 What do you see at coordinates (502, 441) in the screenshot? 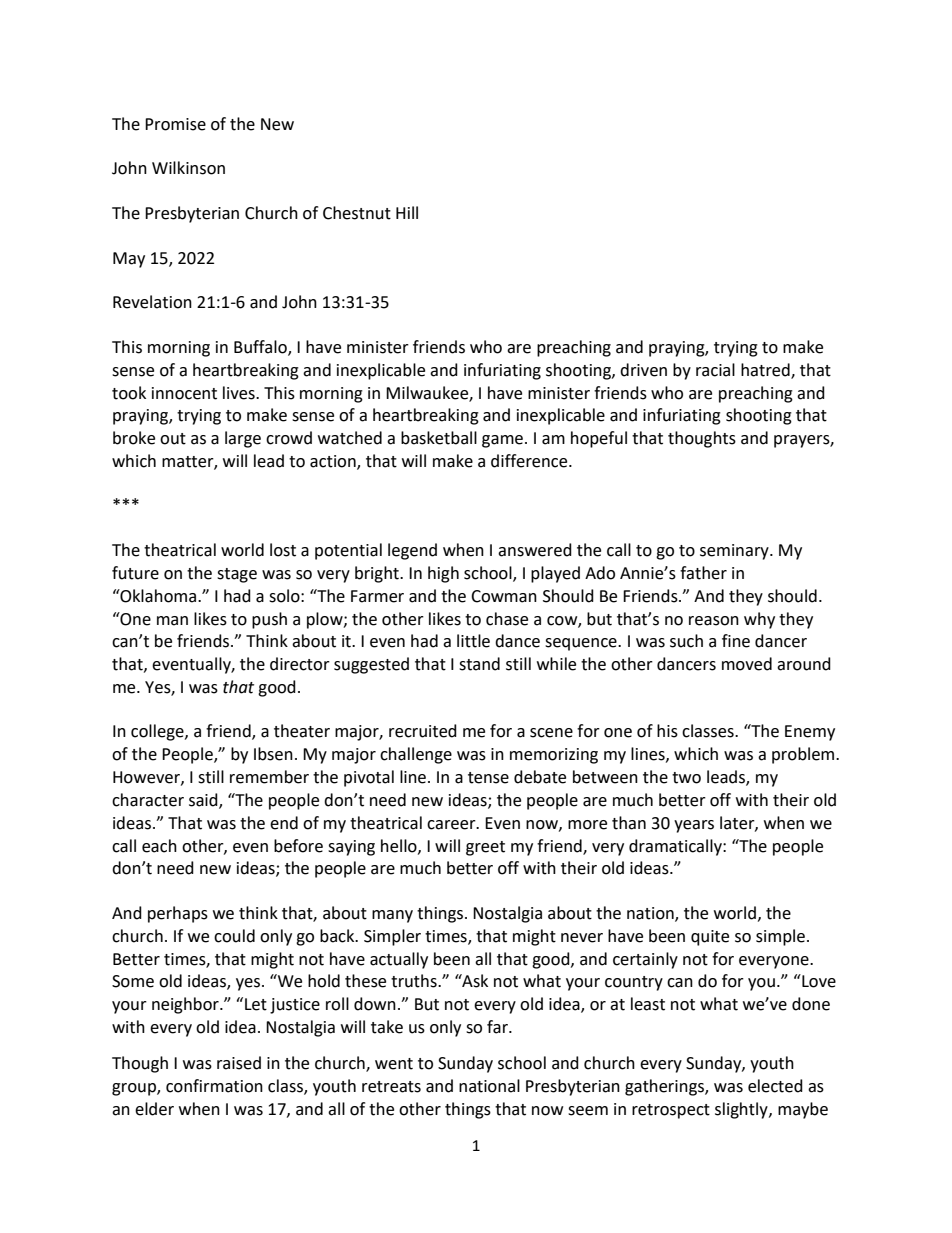
I see `game` at bounding box center [502, 441].
